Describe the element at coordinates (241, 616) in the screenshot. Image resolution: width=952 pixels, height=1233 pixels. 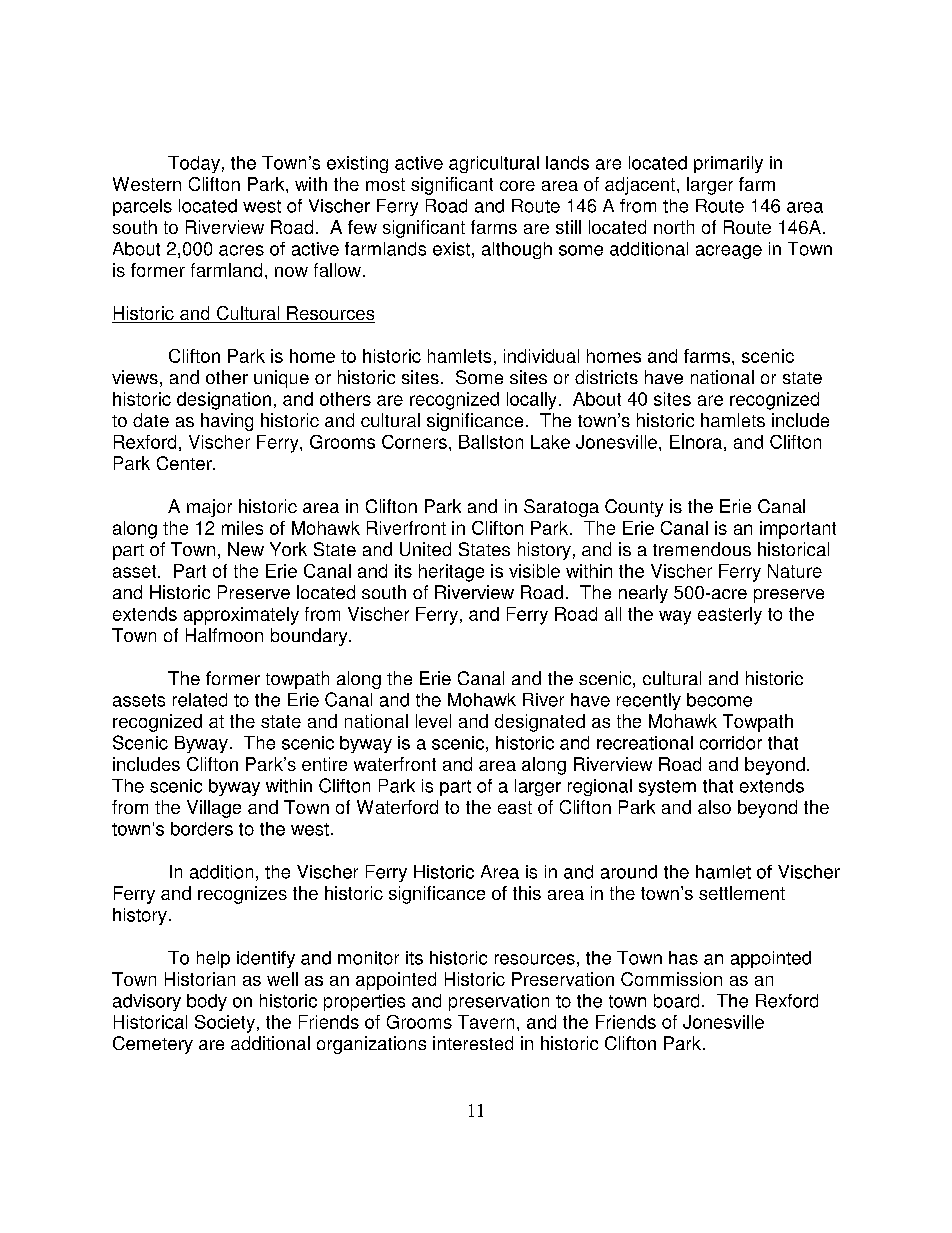
I see `approximately` at that location.
